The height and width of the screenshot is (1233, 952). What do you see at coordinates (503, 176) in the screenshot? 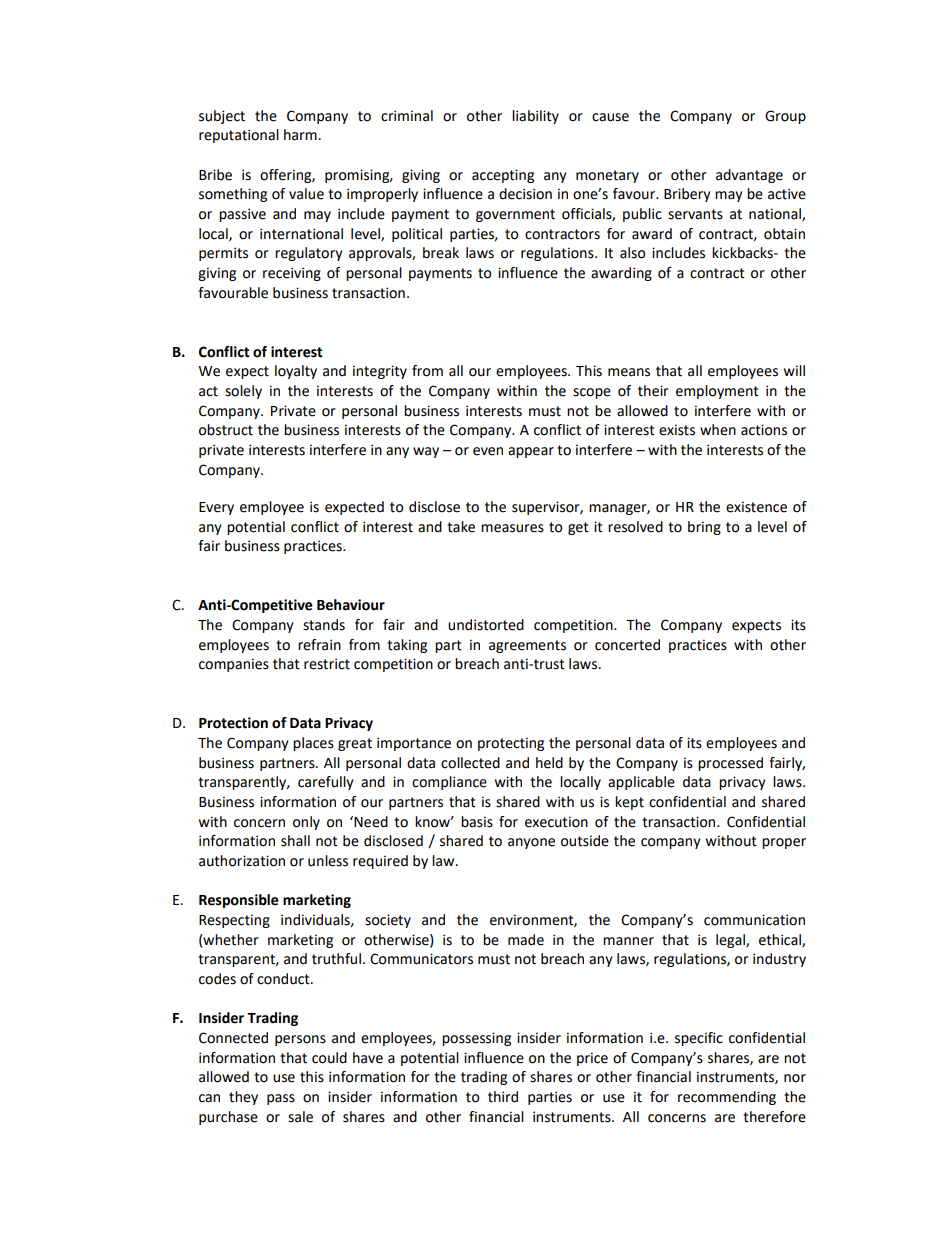
I see `accepting` at bounding box center [503, 176].
